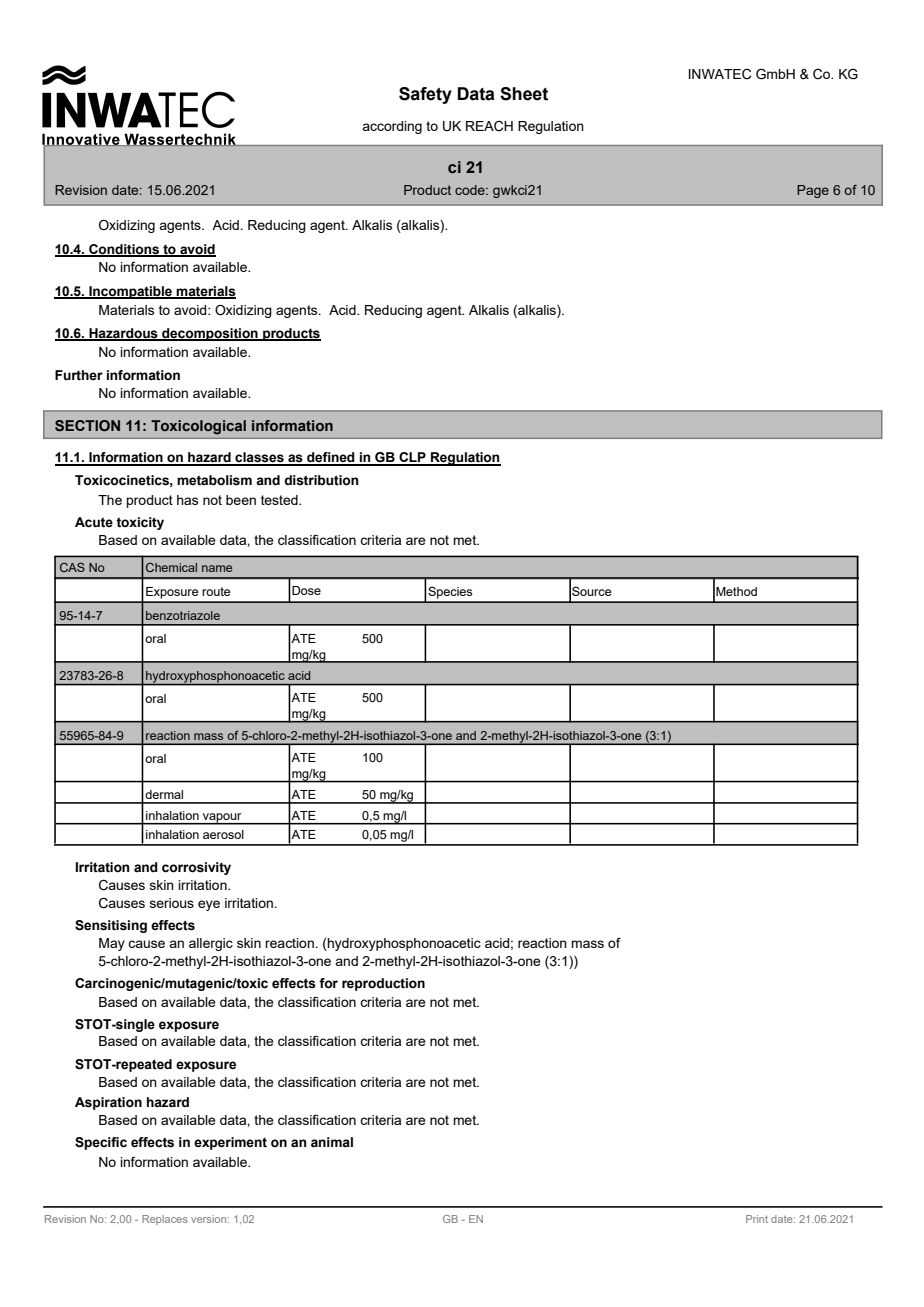 Image resolution: width=924 pixels, height=1307 pixels. What do you see at coordinates (425, 95) in the page?
I see `Safety` at bounding box center [425, 95].
